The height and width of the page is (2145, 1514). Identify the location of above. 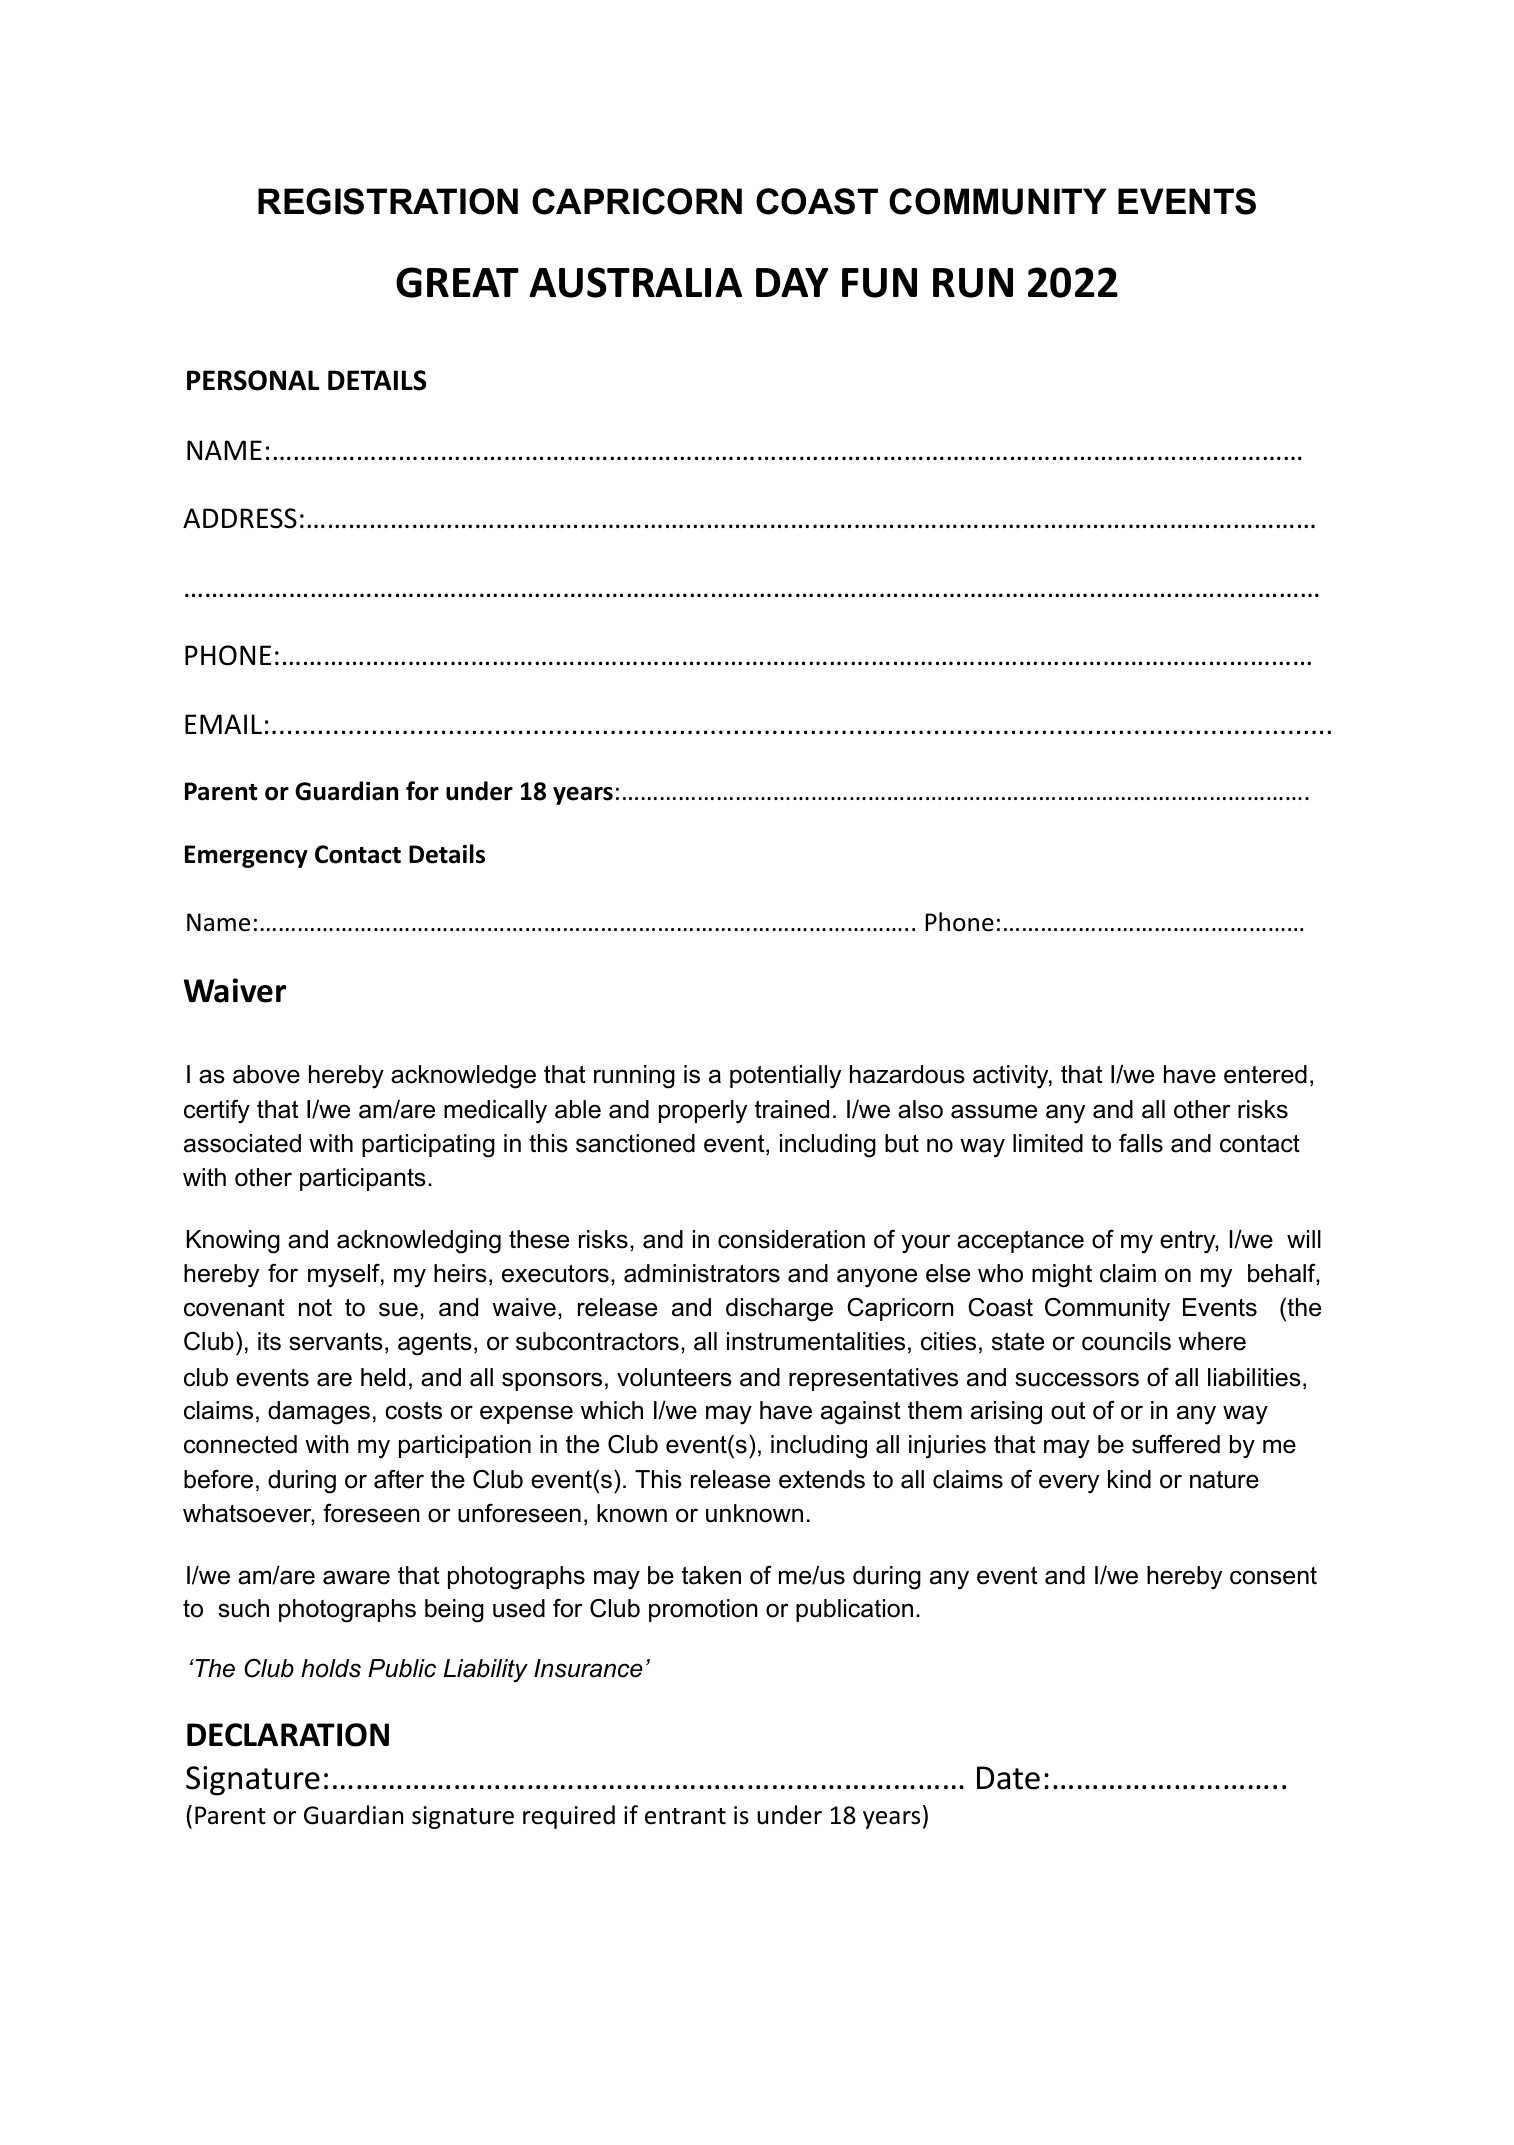
(266, 1074).
